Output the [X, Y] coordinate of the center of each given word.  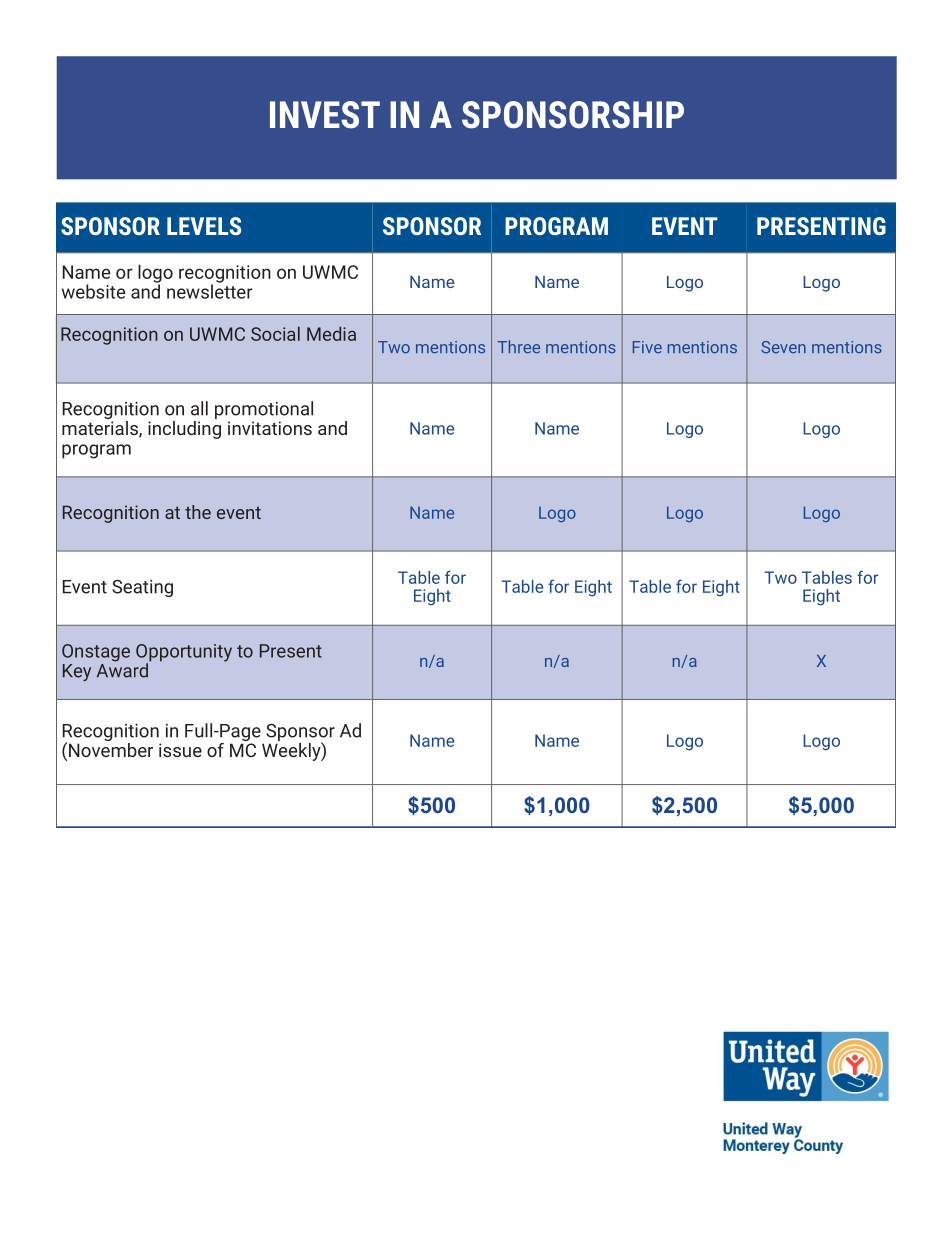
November [111, 748]
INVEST [325, 115]
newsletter [210, 290]
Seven [783, 347]
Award [123, 669]
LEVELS [204, 226]
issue [180, 750]
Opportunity [184, 654]
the [198, 512]
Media [331, 334]
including [184, 428]
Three [519, 347]
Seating [142, 588]
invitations [270, 428]
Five [647, 347]
